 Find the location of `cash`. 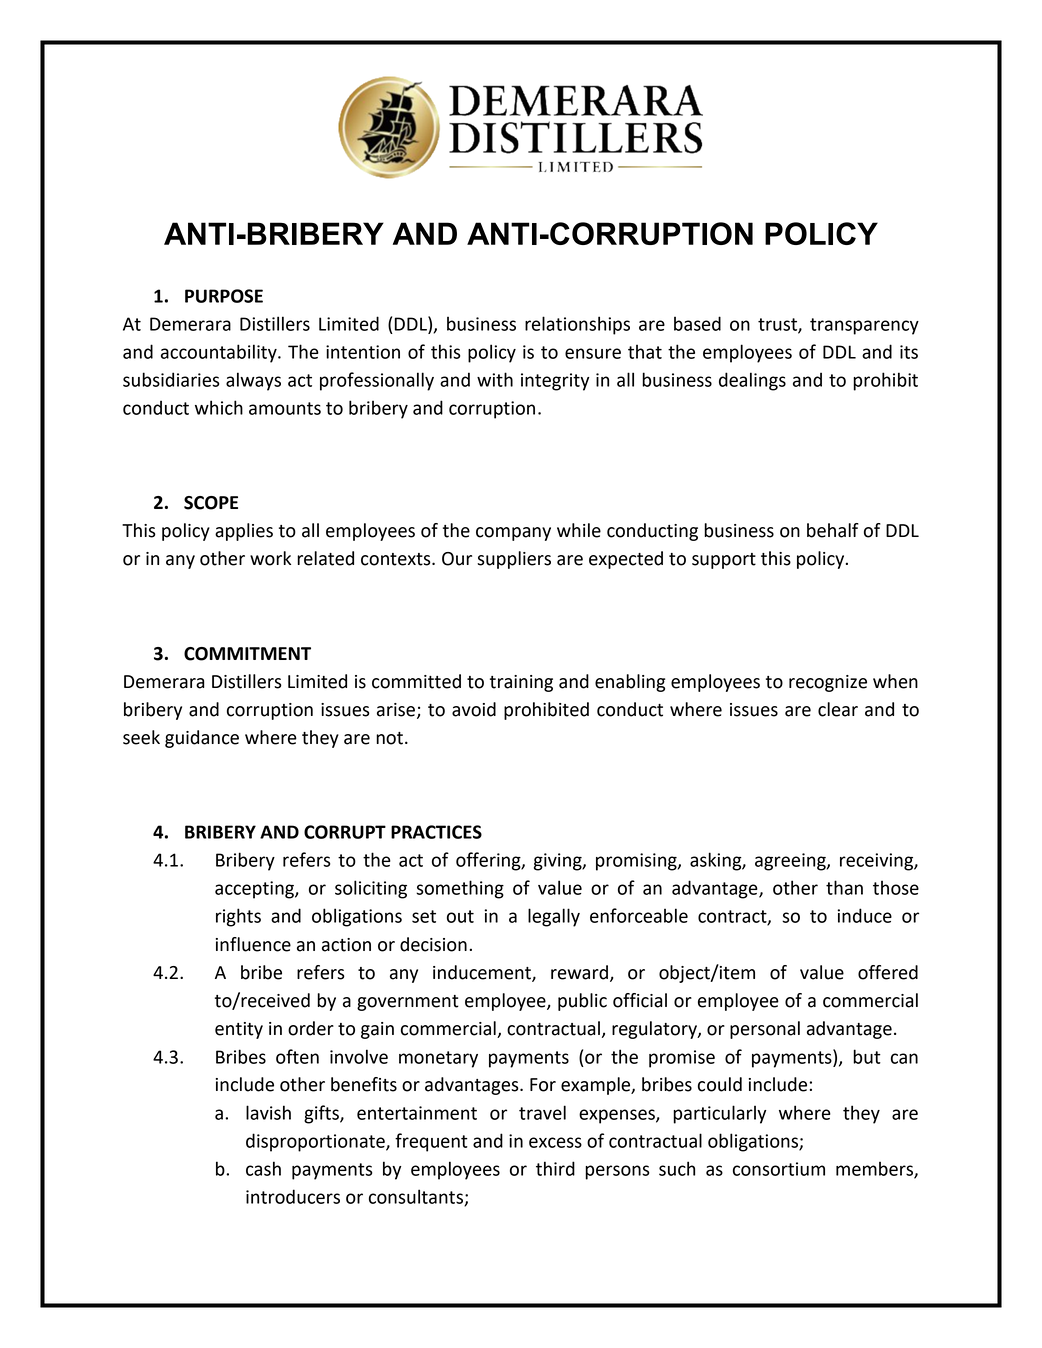

cash is located at coordinates (263, 1168).
